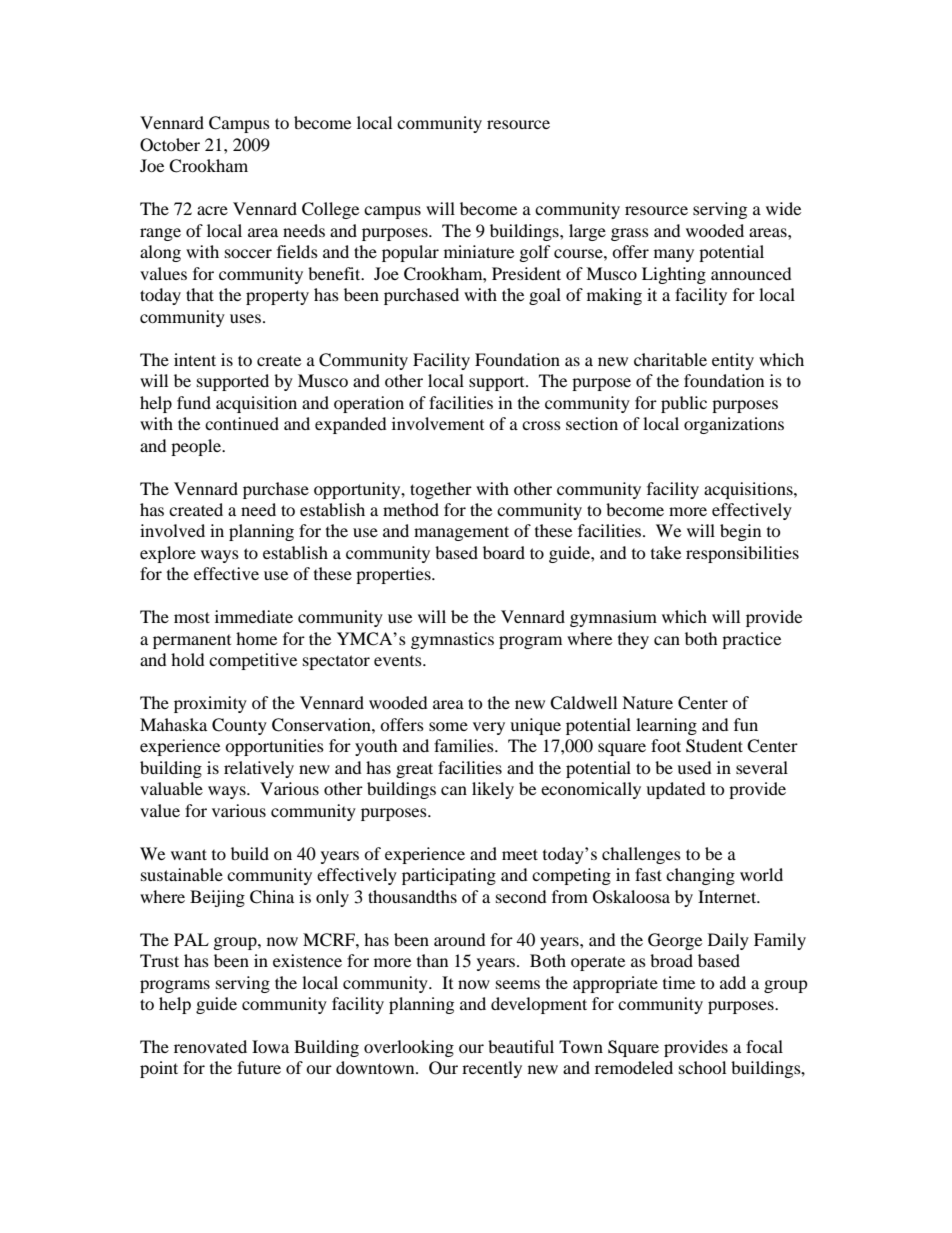 The height and width of the screenshot is (1233, 952). What do you see at coordinates (492, 1069) in the screenshot?
I see `recently` at bounding box center [492, 1069].
